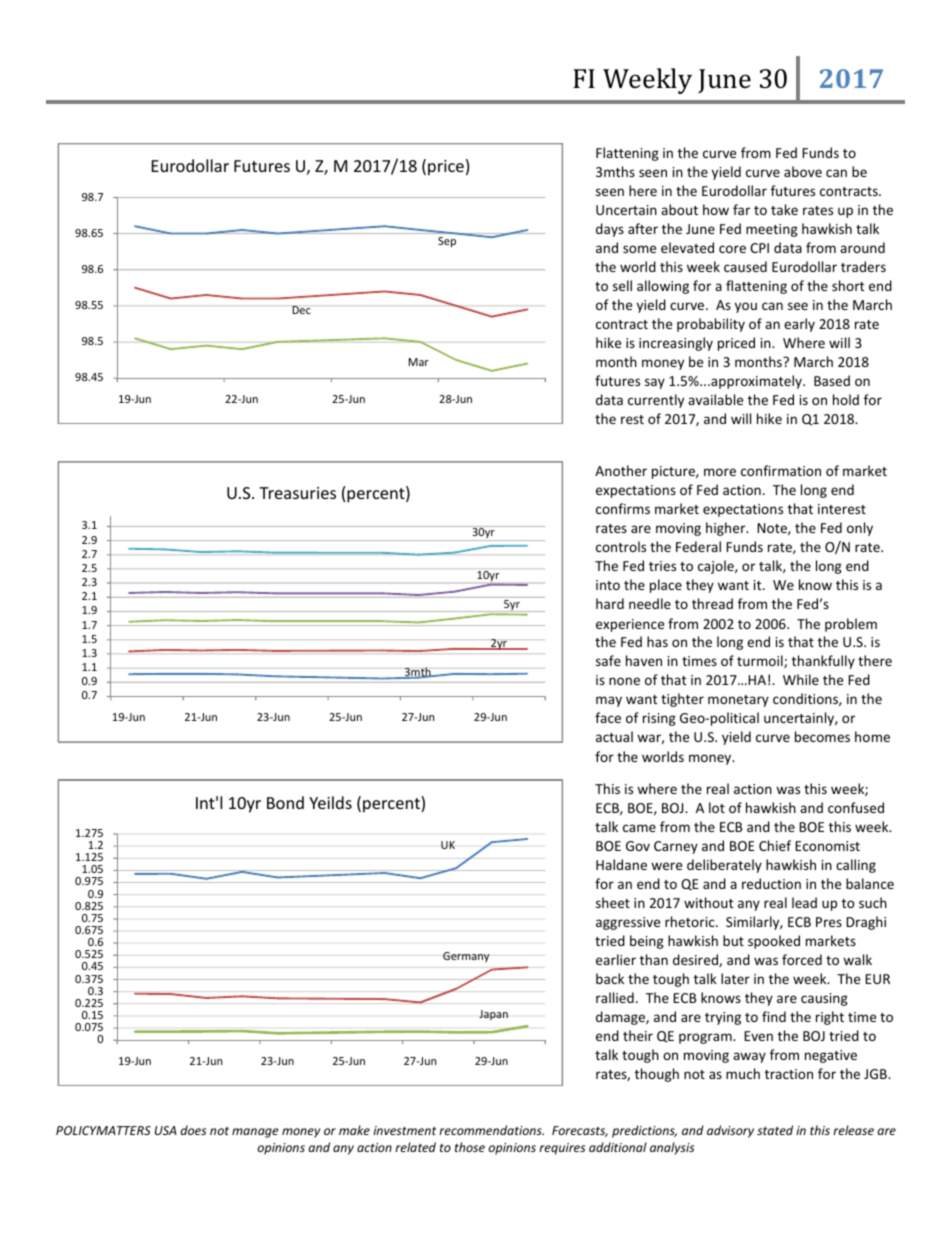 The image size is (952, 1233). I want to click on take, so click(784, 209).
